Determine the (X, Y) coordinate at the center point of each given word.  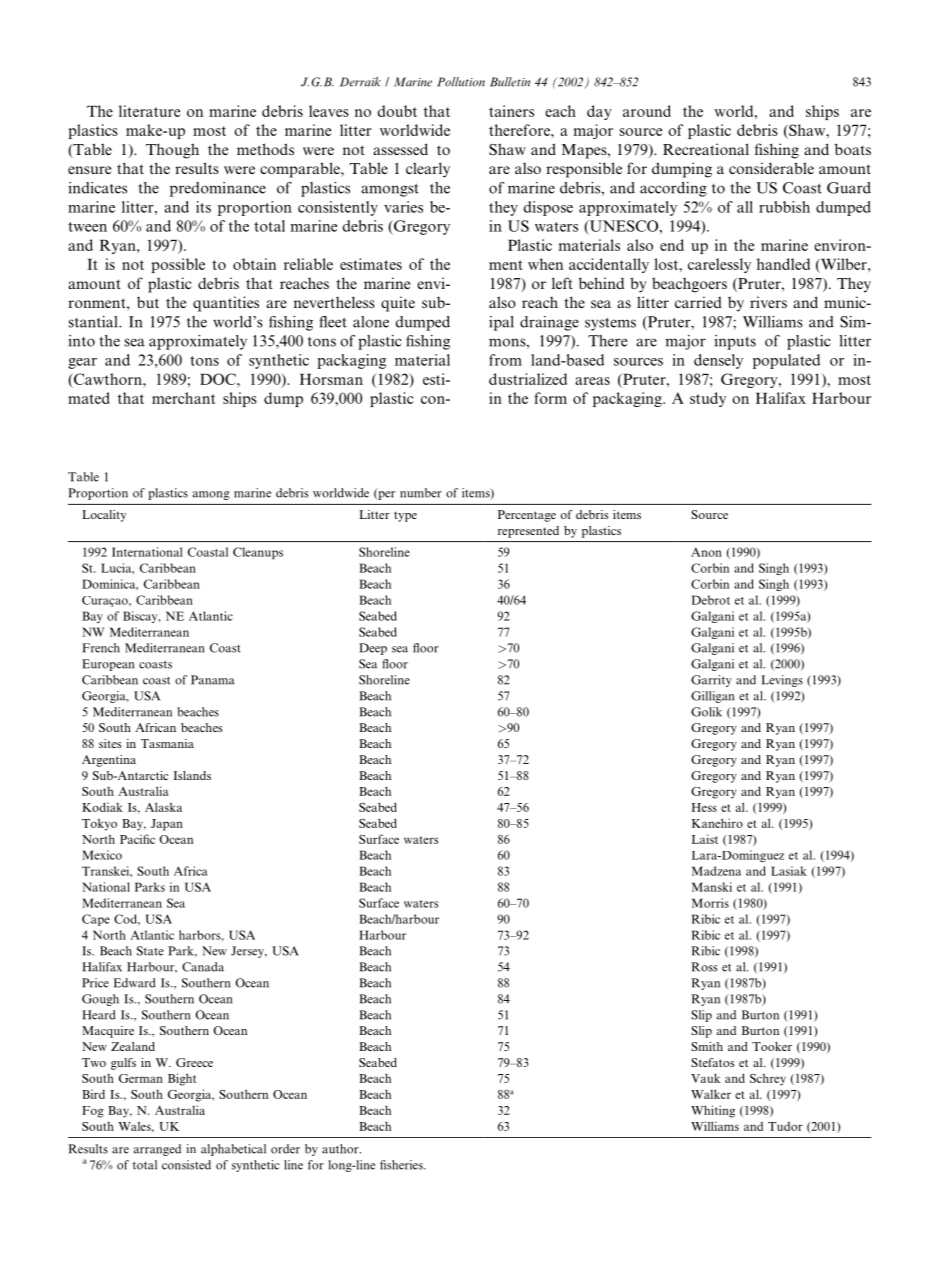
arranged (157, 1150)
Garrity (711, 681)
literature (149, 111)
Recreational (706, 149)
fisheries (402, 1165)
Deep (373, 649)
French (101, 648)
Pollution (461, 82)
